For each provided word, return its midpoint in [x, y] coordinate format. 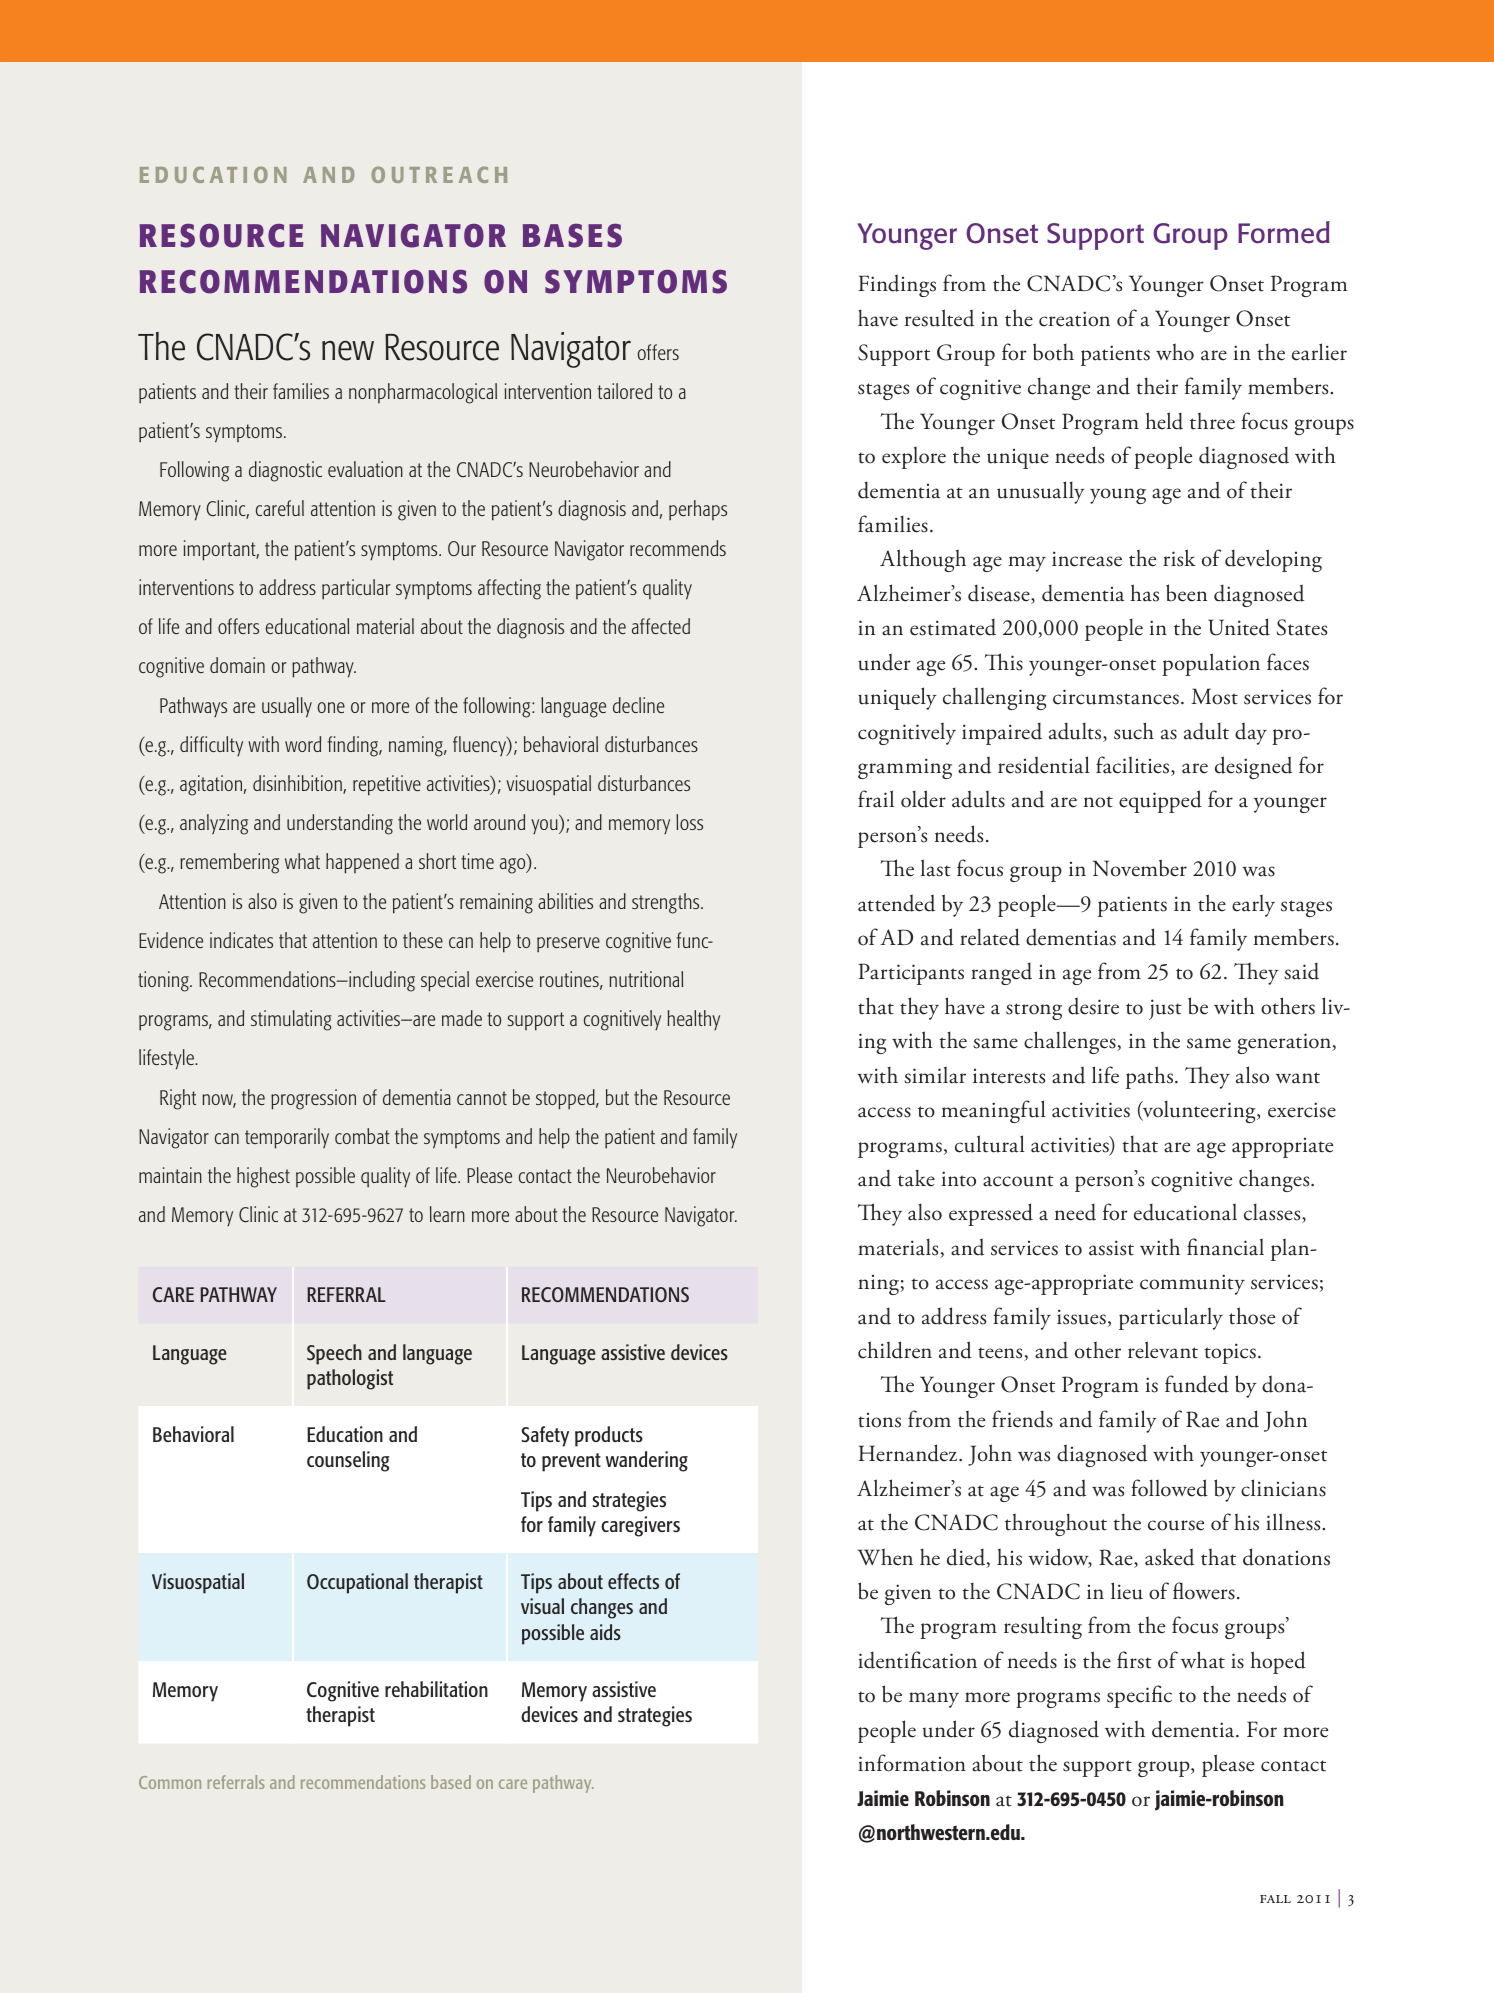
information [912, 1763]
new [348, 351]
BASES [572, 236]
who [1175, 352]
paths [1149, 1077]
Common [170, 1782]
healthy [694, 1020]
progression [313, 1099]
